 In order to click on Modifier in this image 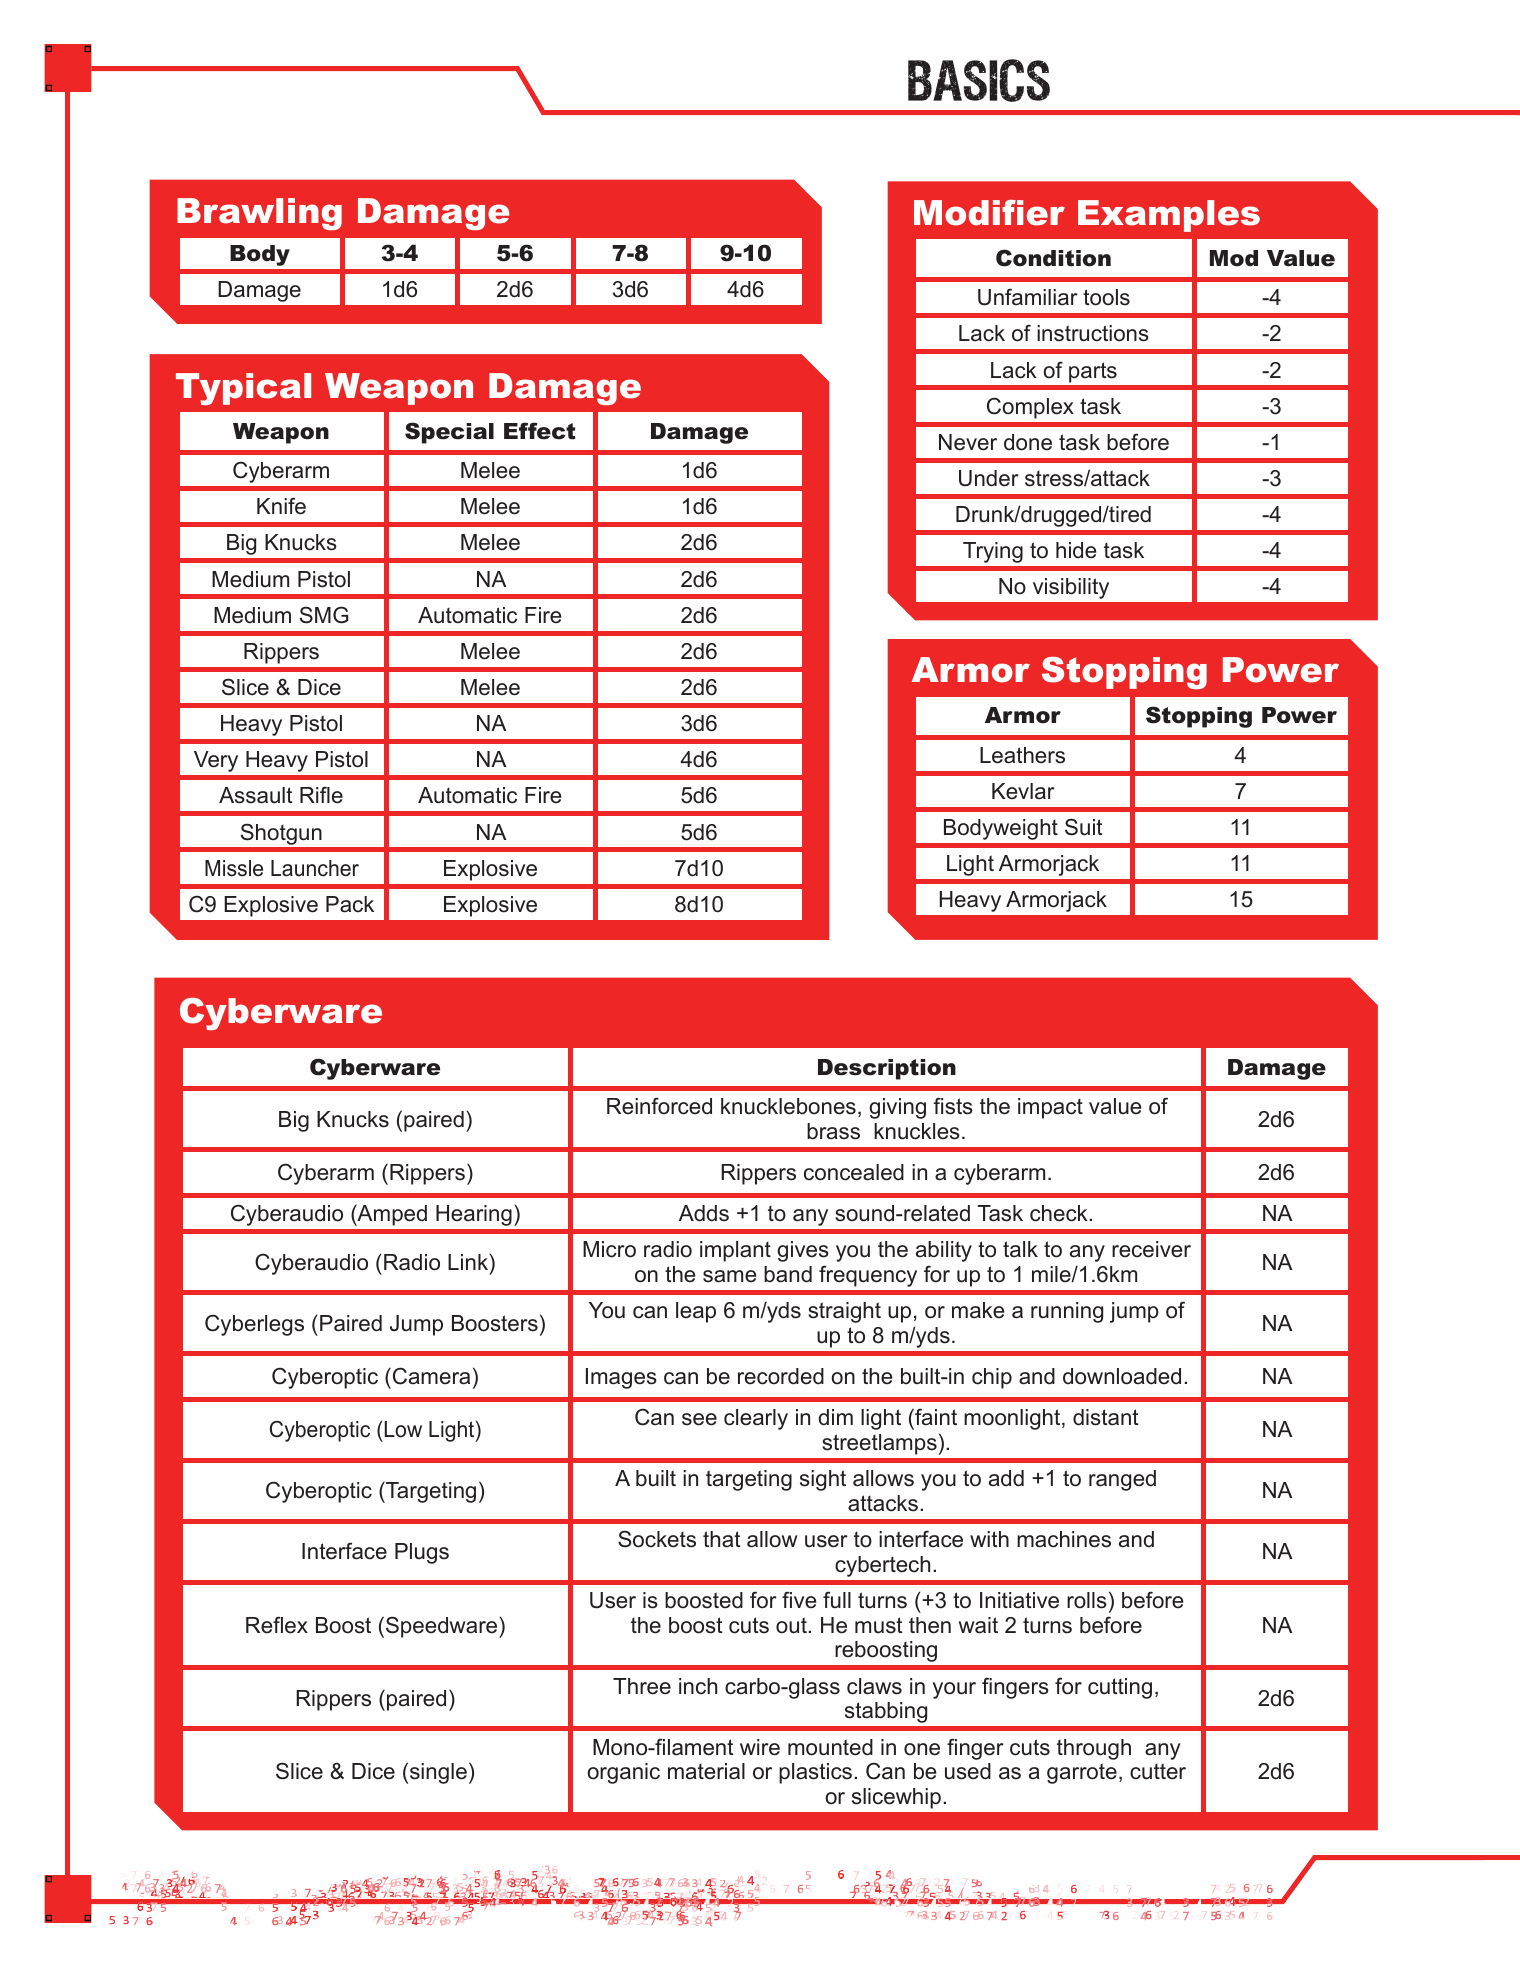, I will do `click(989, 213)`.
